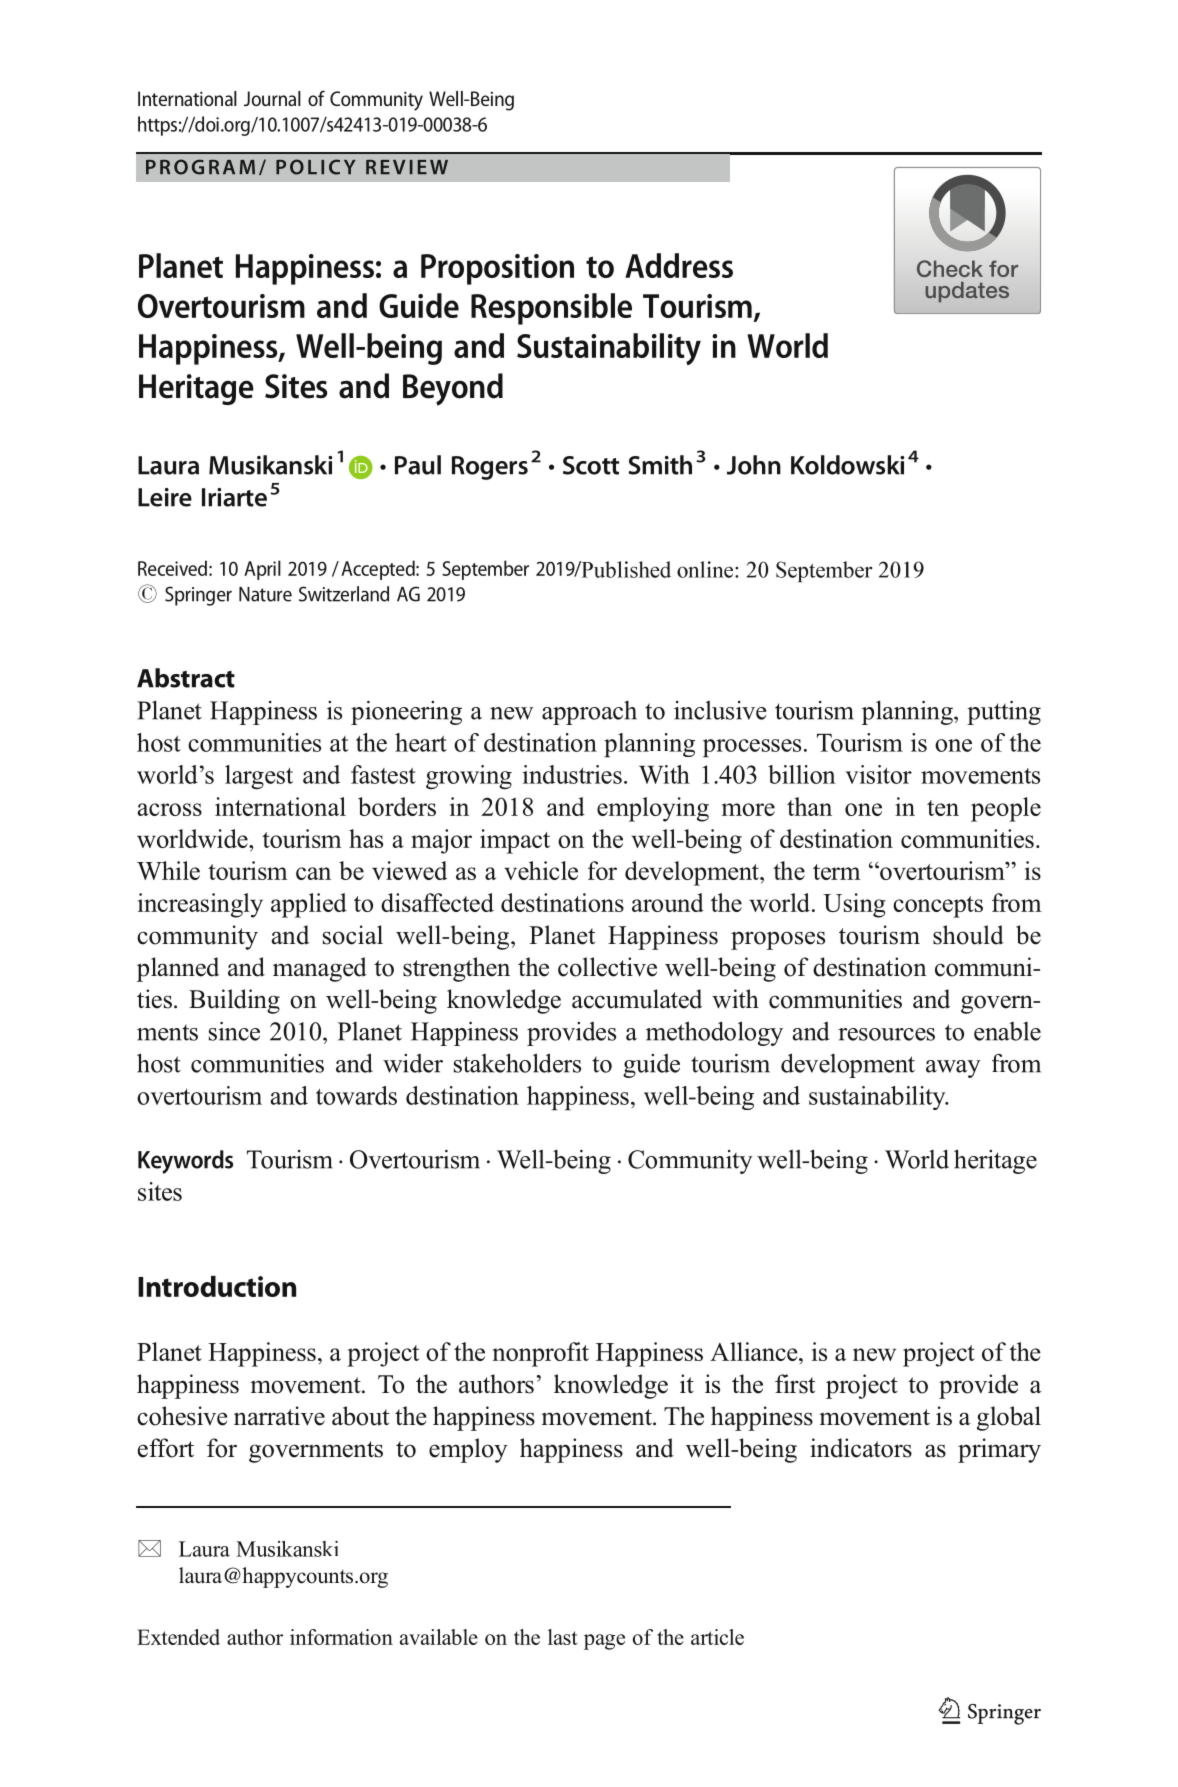 This image has width=1178, height=1787. What do you see at coordinates (313, 873) in the image?
I see `can` at bounding box center [313, 873].
